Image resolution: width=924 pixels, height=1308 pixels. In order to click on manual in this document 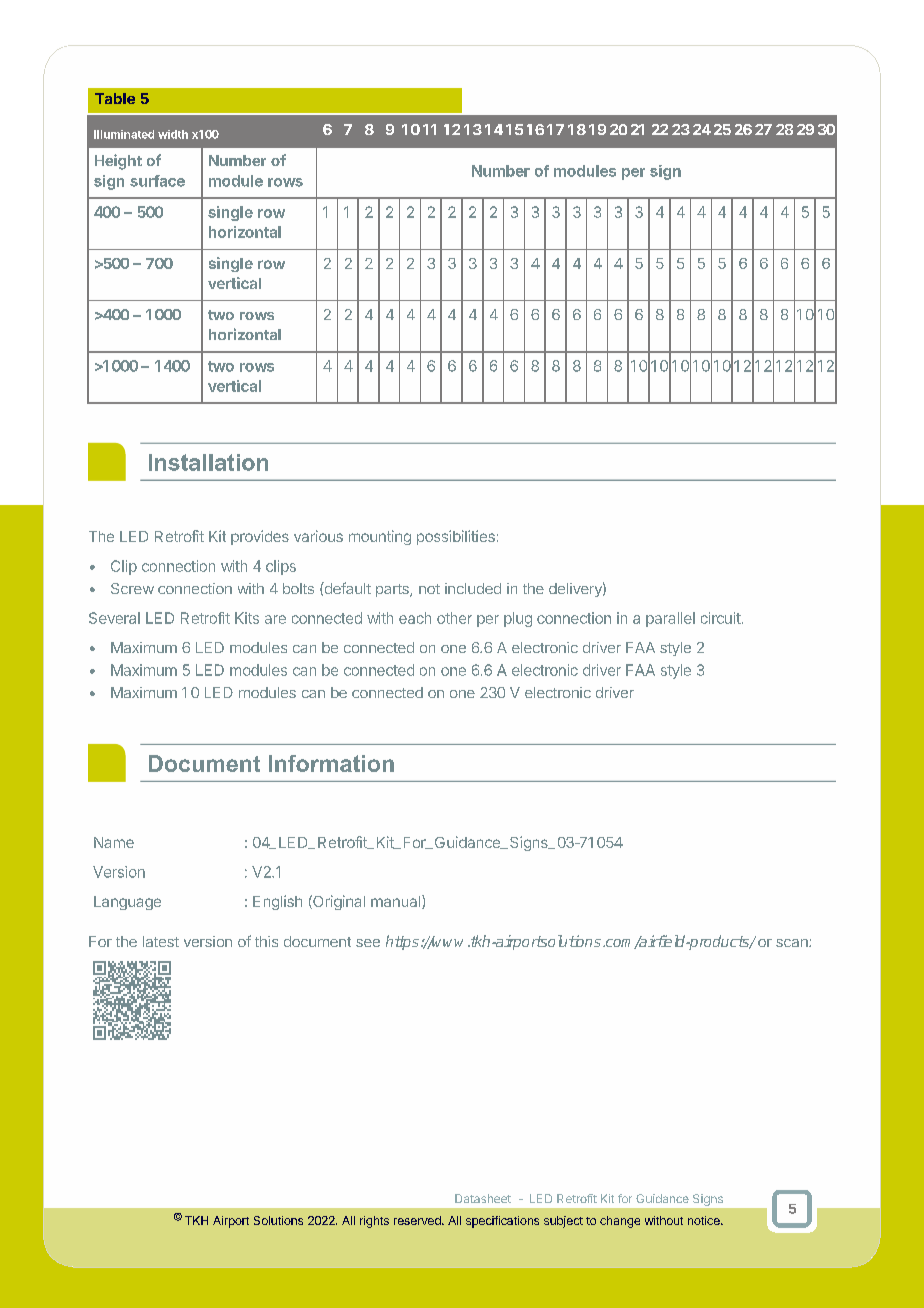, I will do `click(397, 902)`.
